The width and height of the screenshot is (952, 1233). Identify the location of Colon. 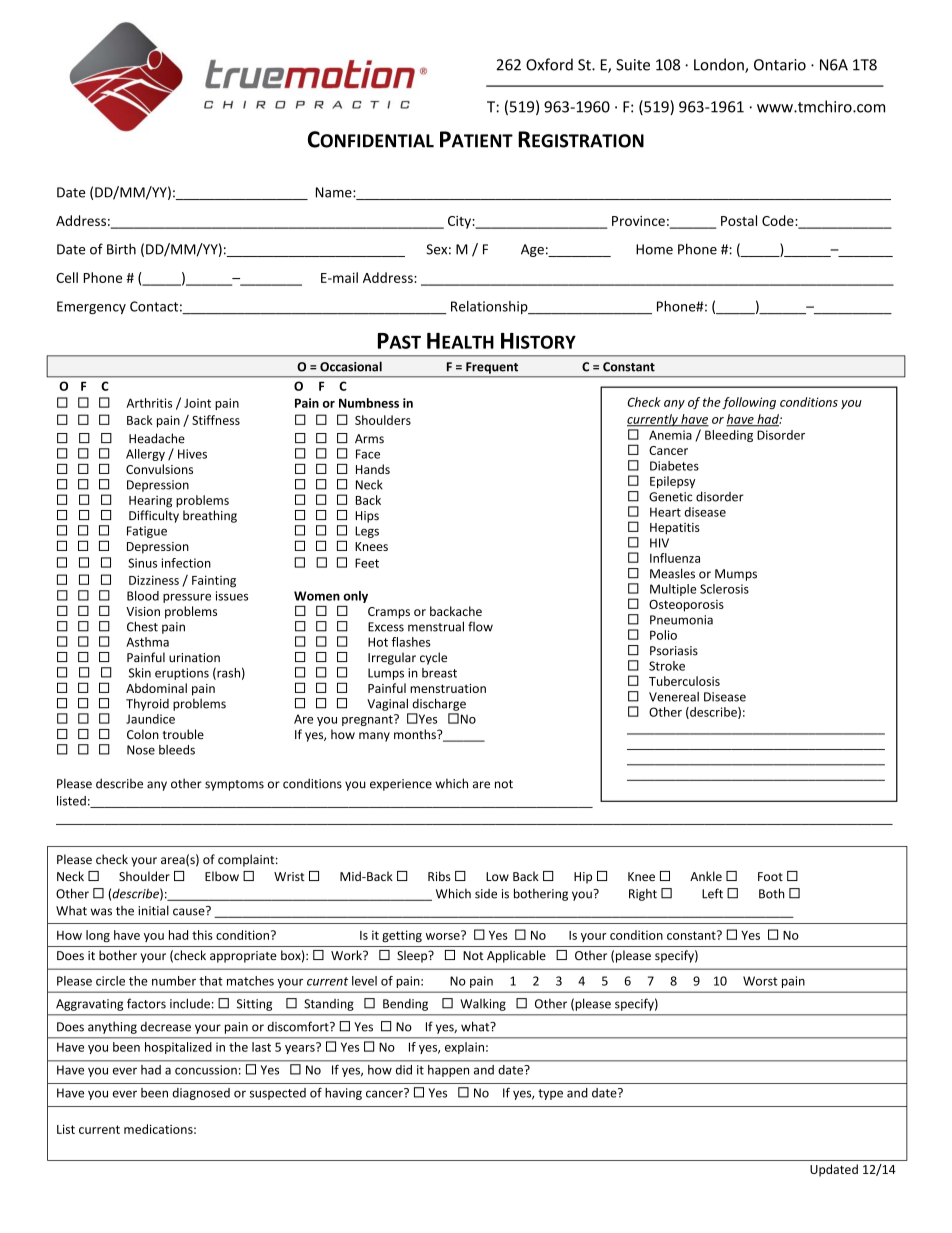
(143, 734).
